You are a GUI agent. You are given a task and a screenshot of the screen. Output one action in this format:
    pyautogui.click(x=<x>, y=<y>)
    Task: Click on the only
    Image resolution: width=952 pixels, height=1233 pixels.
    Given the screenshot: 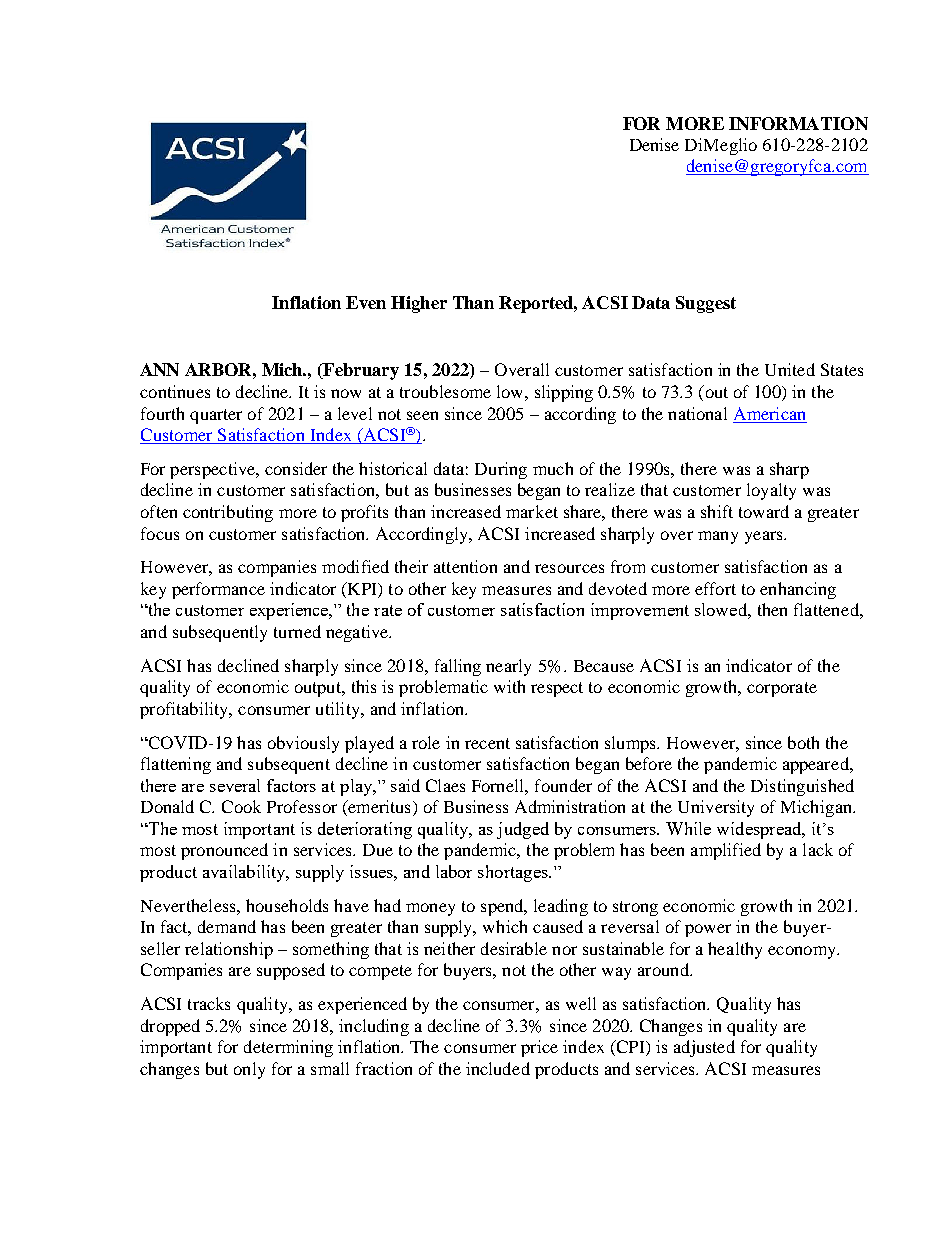 What is the action you would take?
    pyautogui.click(x=249, y=1070)
